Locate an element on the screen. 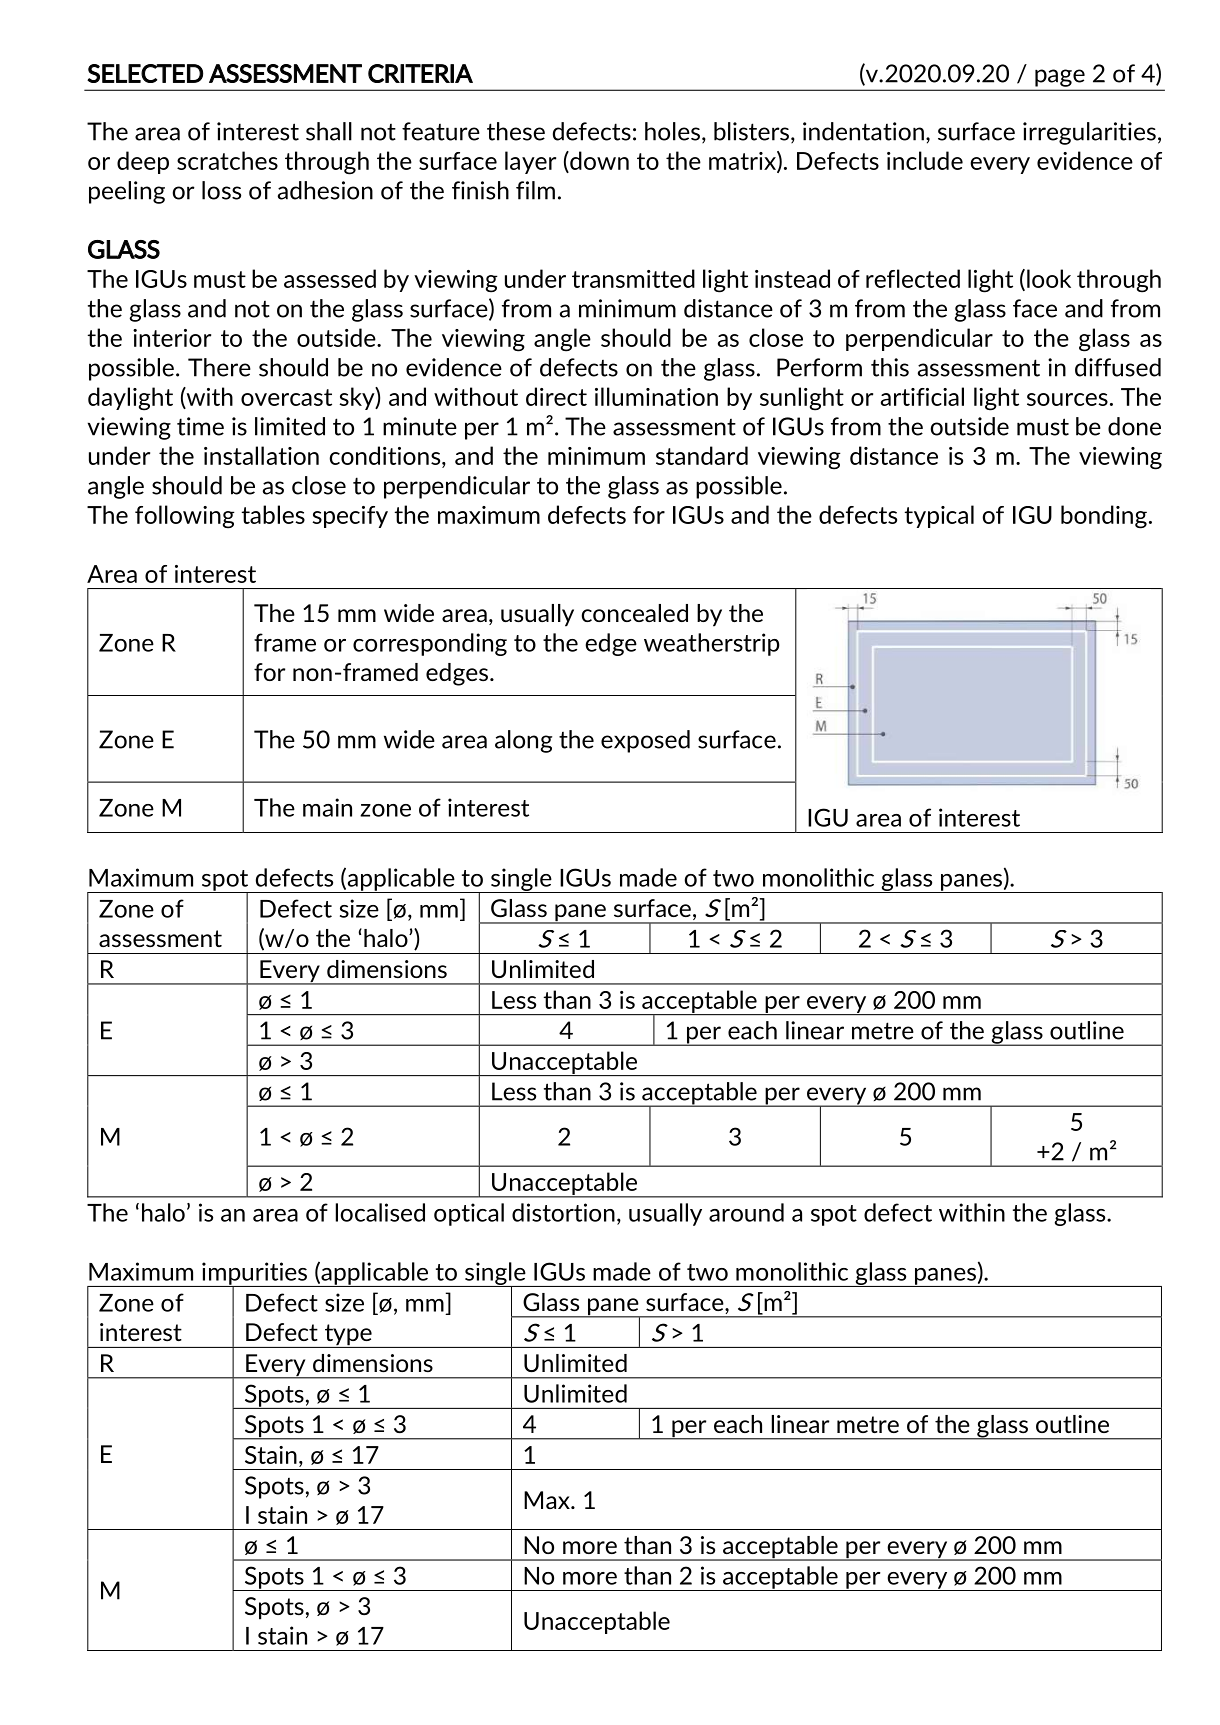 This screenshot has width=1220, height=1725. impurities is located at coordinates (255, 1274).
